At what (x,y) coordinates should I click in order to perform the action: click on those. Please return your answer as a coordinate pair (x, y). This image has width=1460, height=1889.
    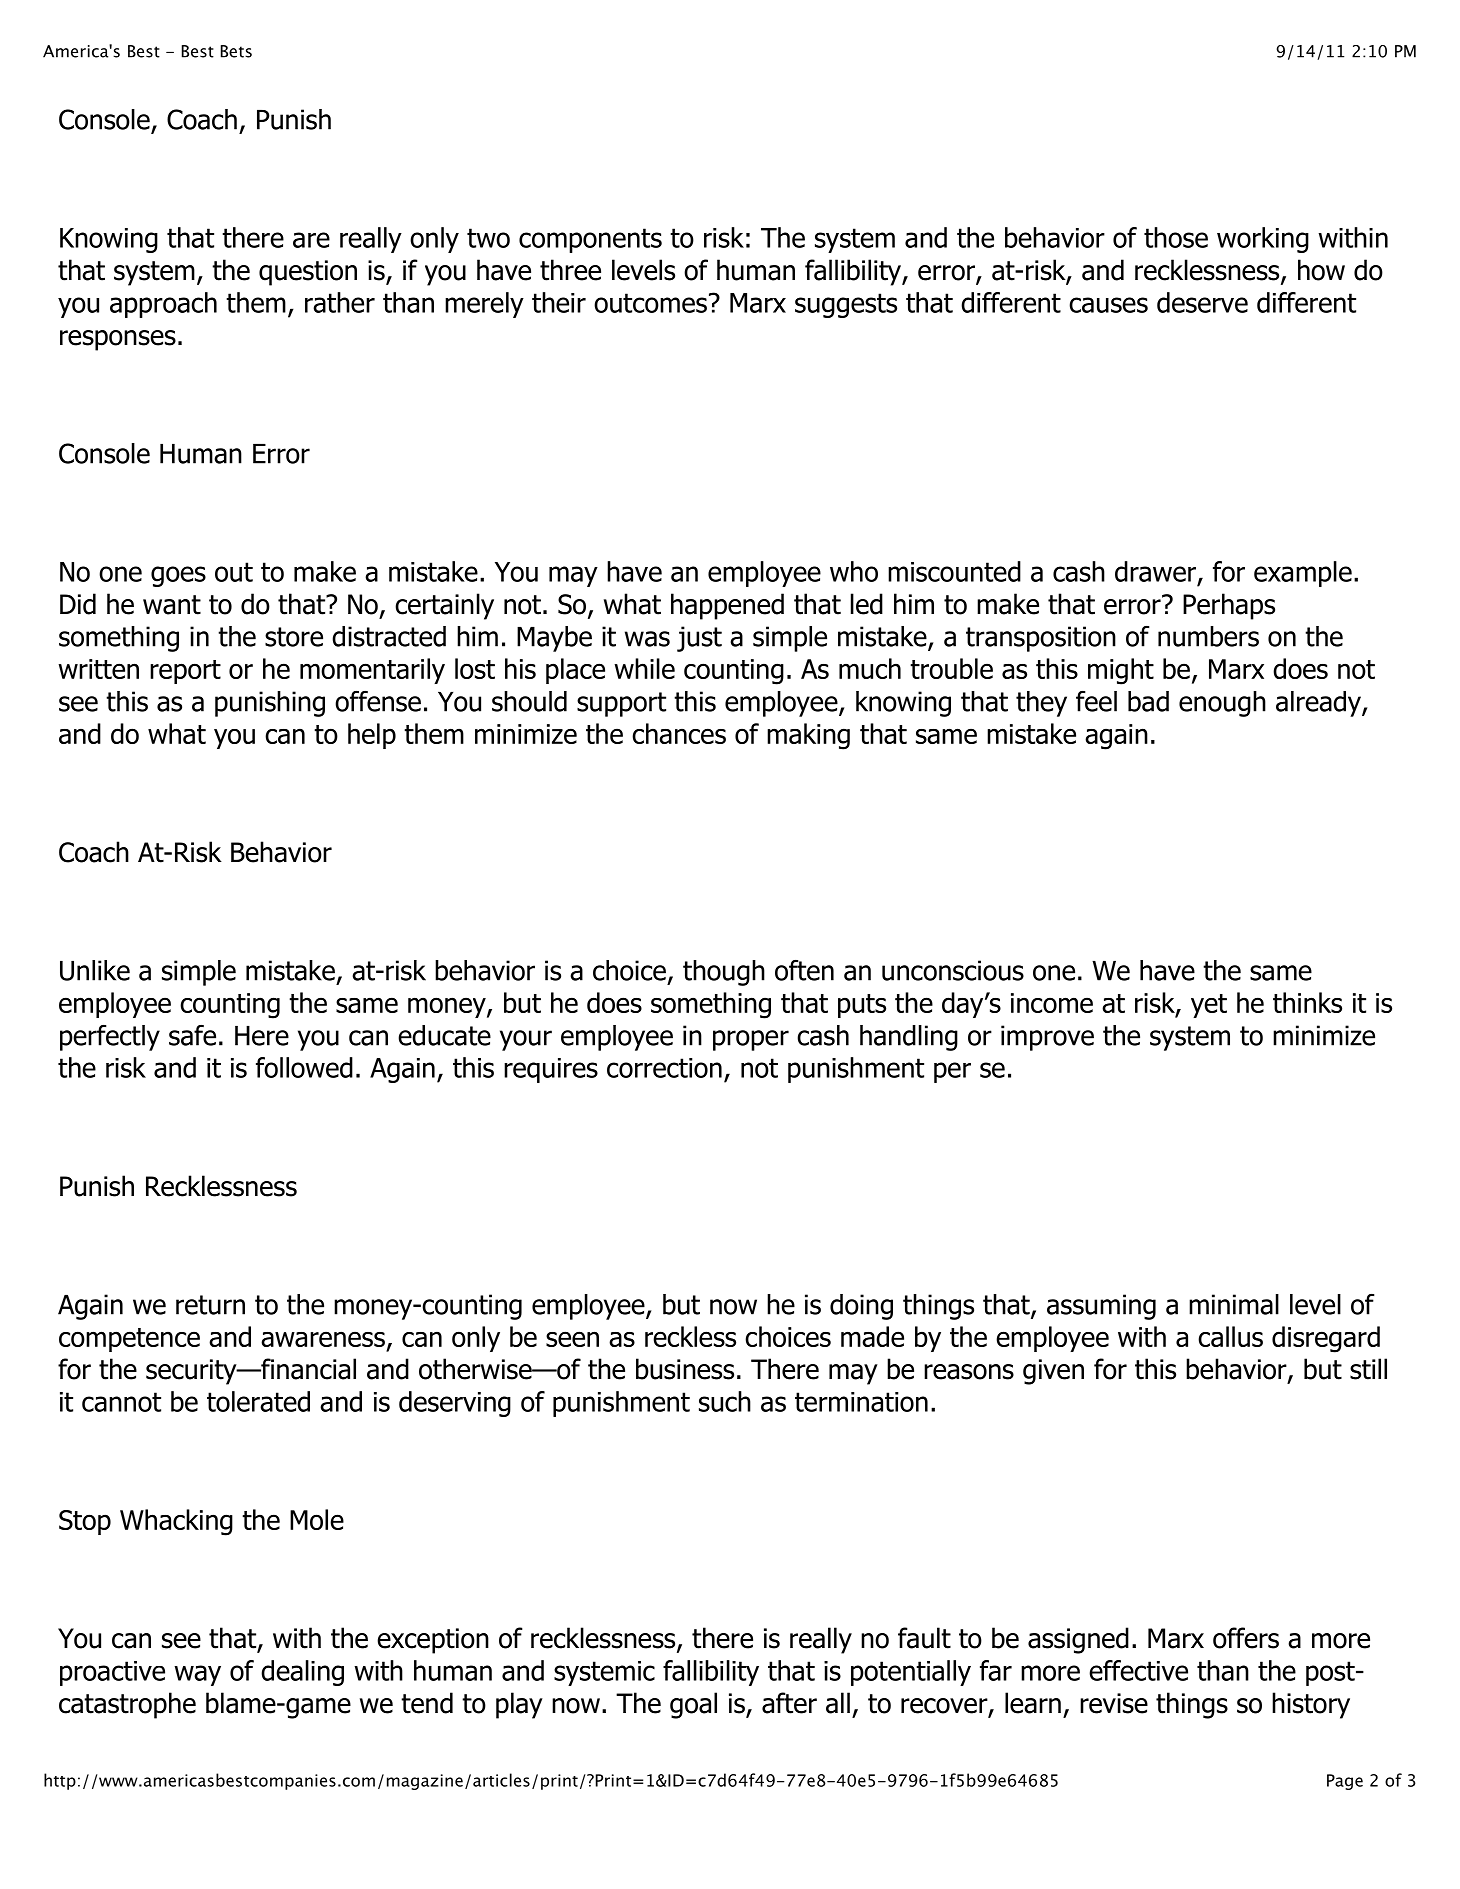
    Looking at the image, I should click on (1176, 237).
